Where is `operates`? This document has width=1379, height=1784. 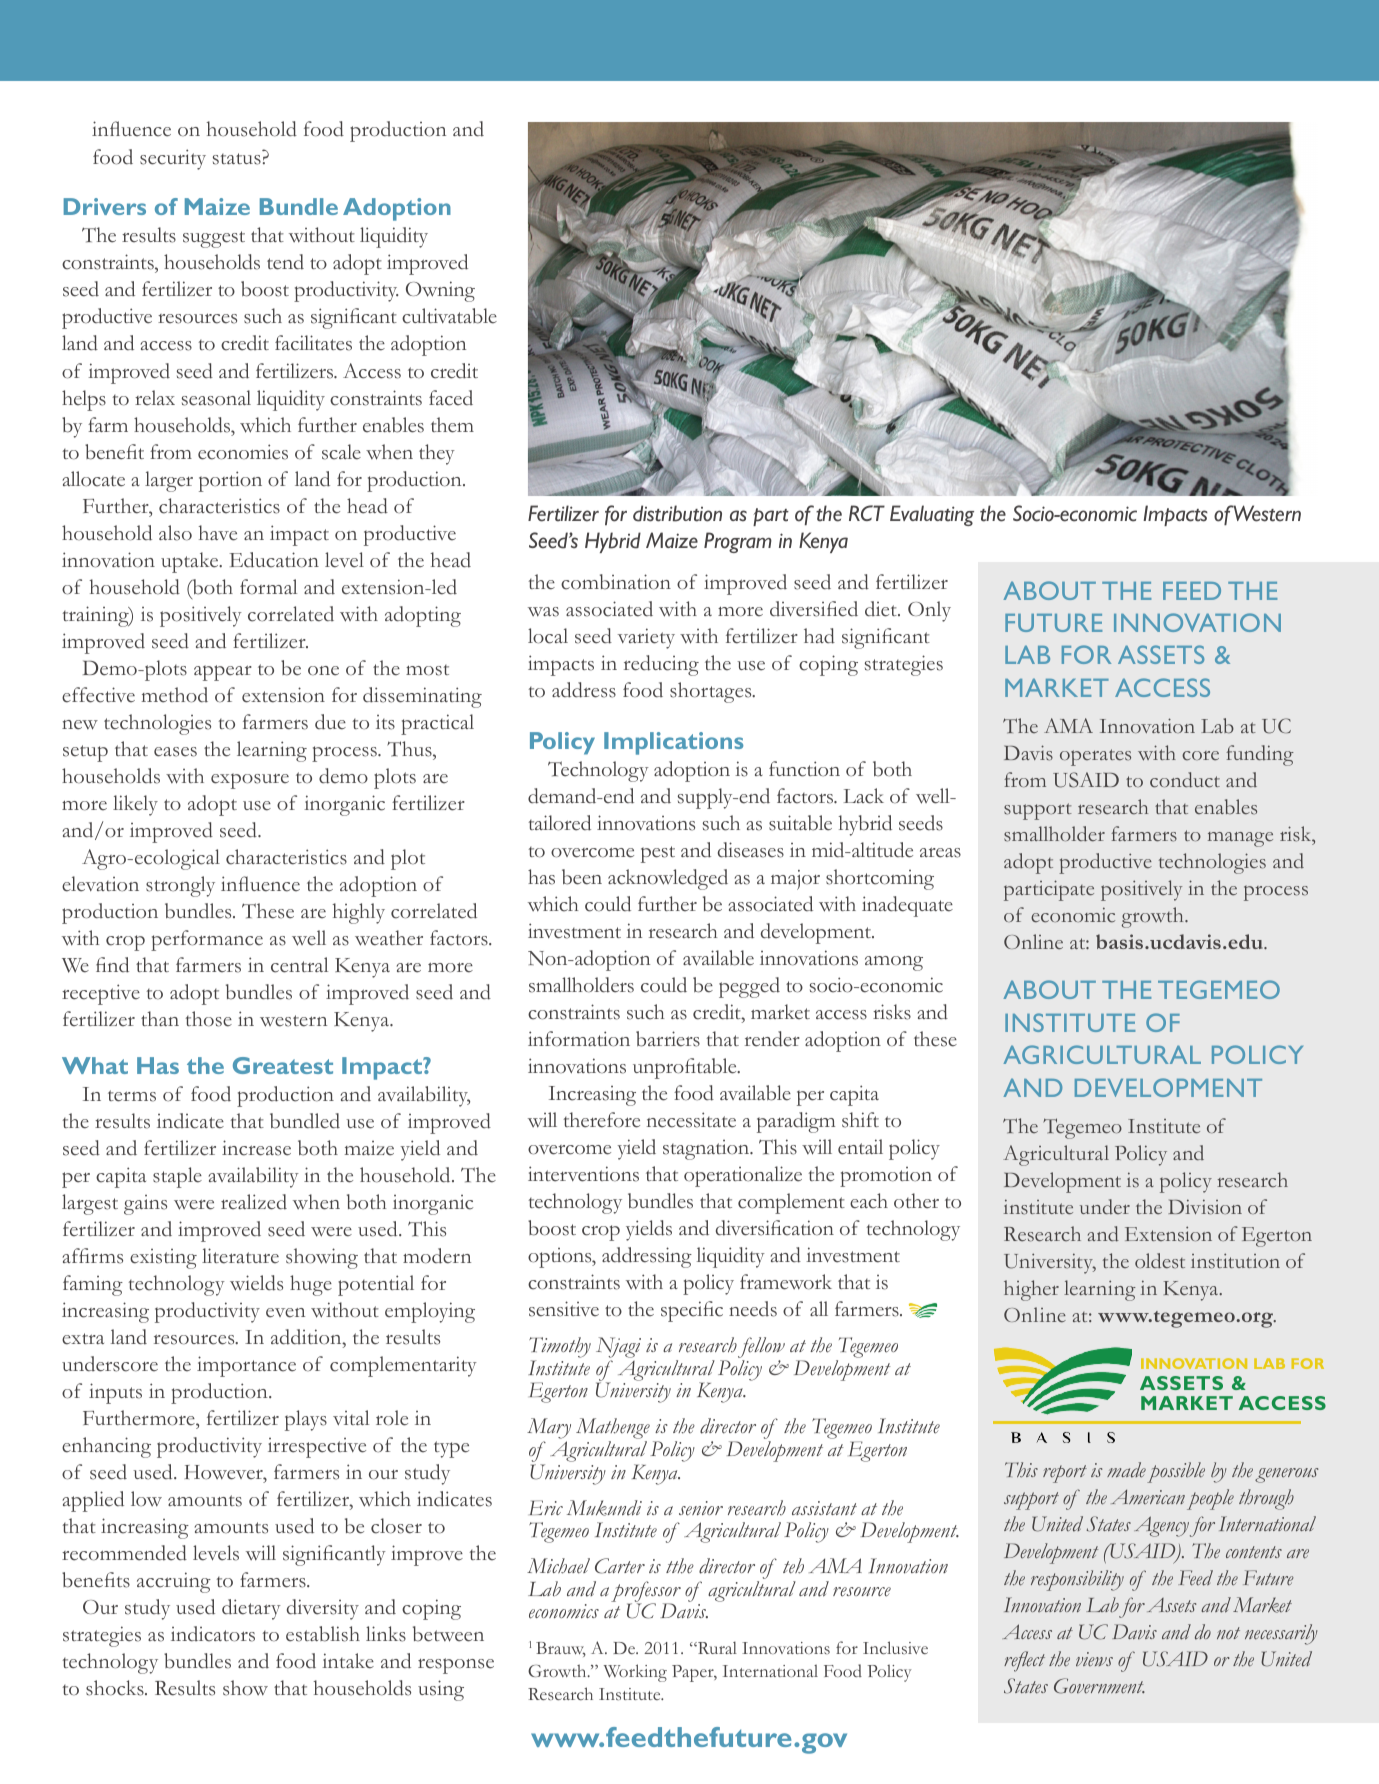 operates is located at coordinates (1095, 757).
